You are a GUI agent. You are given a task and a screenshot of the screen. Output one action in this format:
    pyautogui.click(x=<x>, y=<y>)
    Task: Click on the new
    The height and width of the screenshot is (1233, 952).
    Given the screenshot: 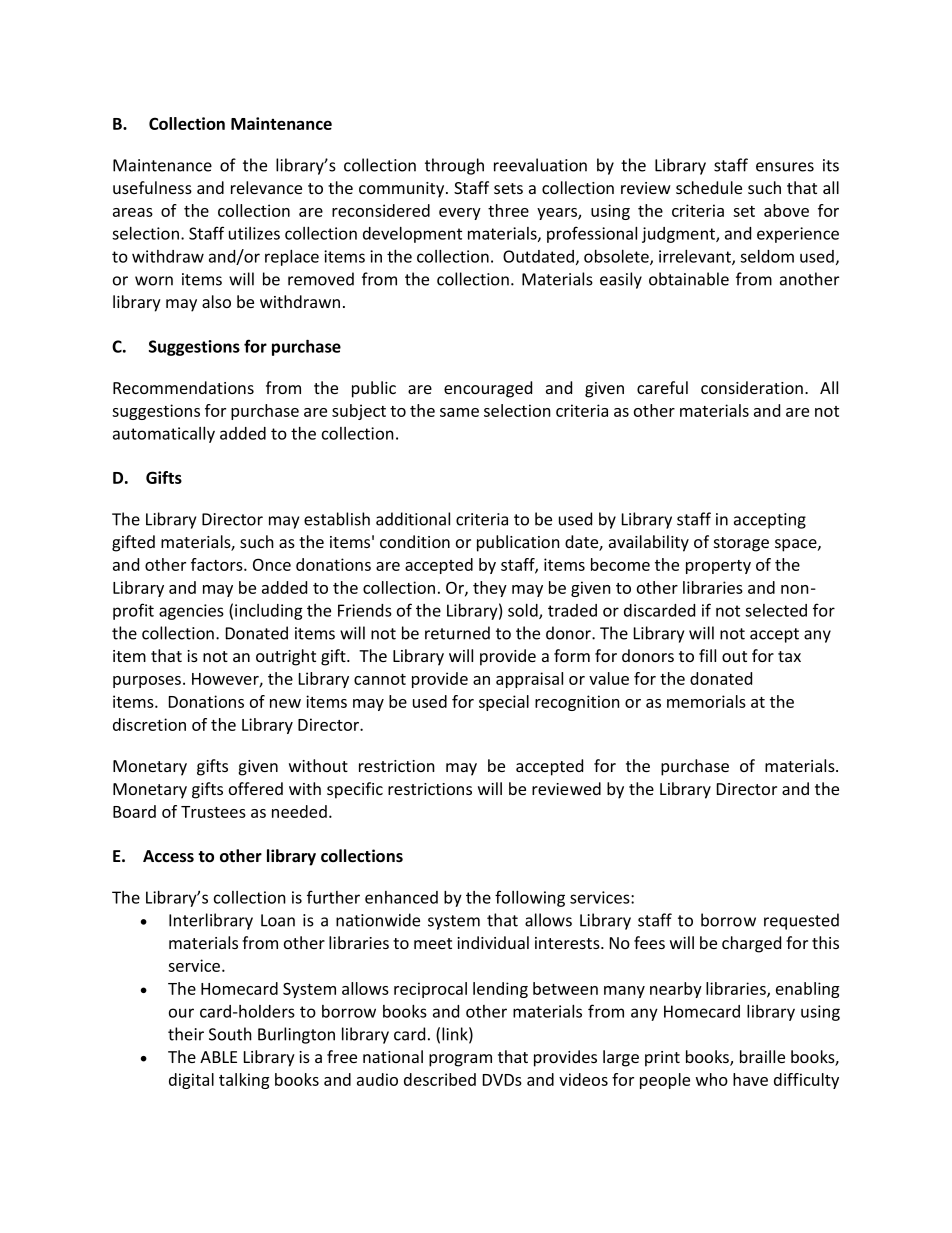 What is the action you would take?
    pyautogui.click(x=285, y=703)
